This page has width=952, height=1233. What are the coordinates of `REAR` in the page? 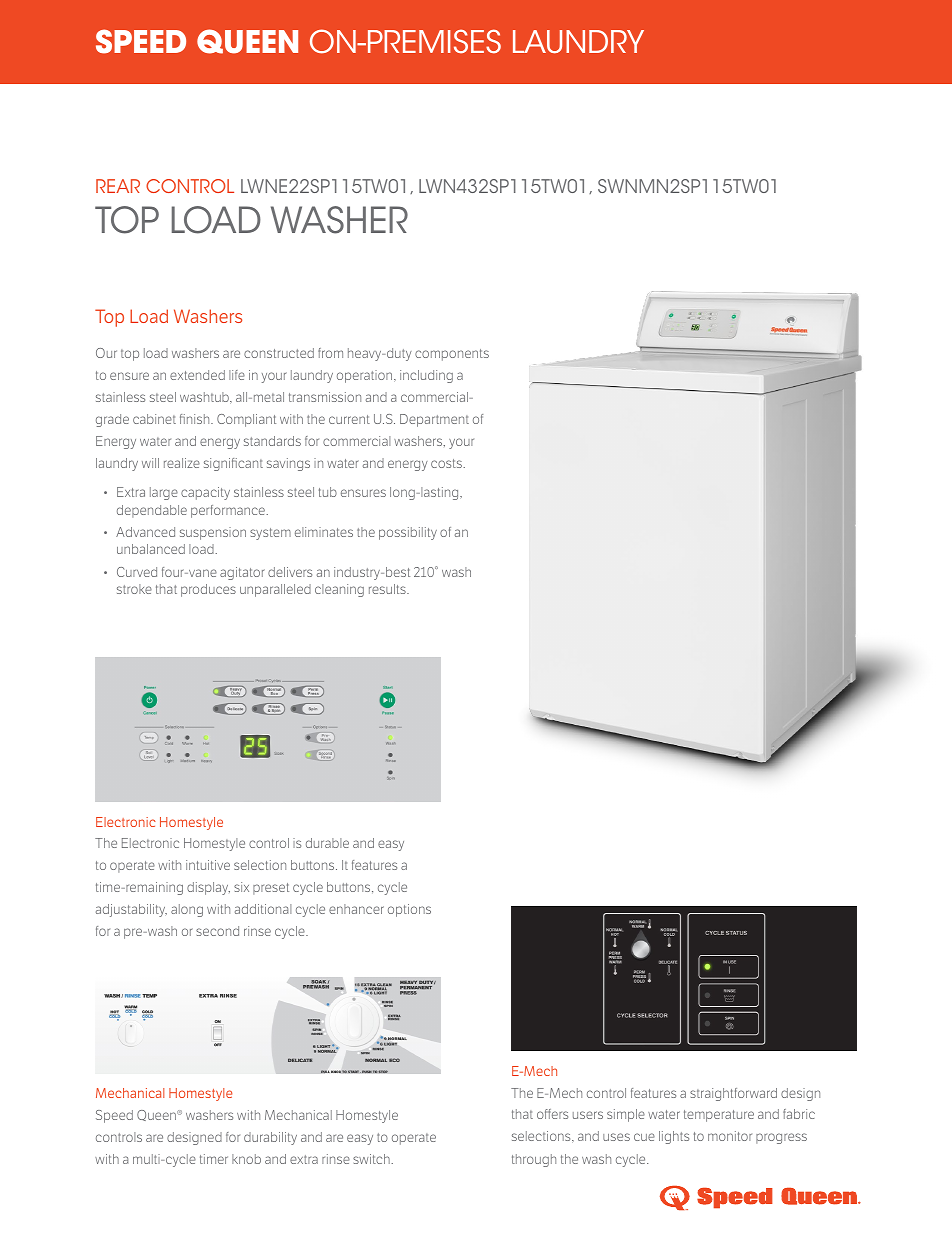 It's located at (118, 186).
